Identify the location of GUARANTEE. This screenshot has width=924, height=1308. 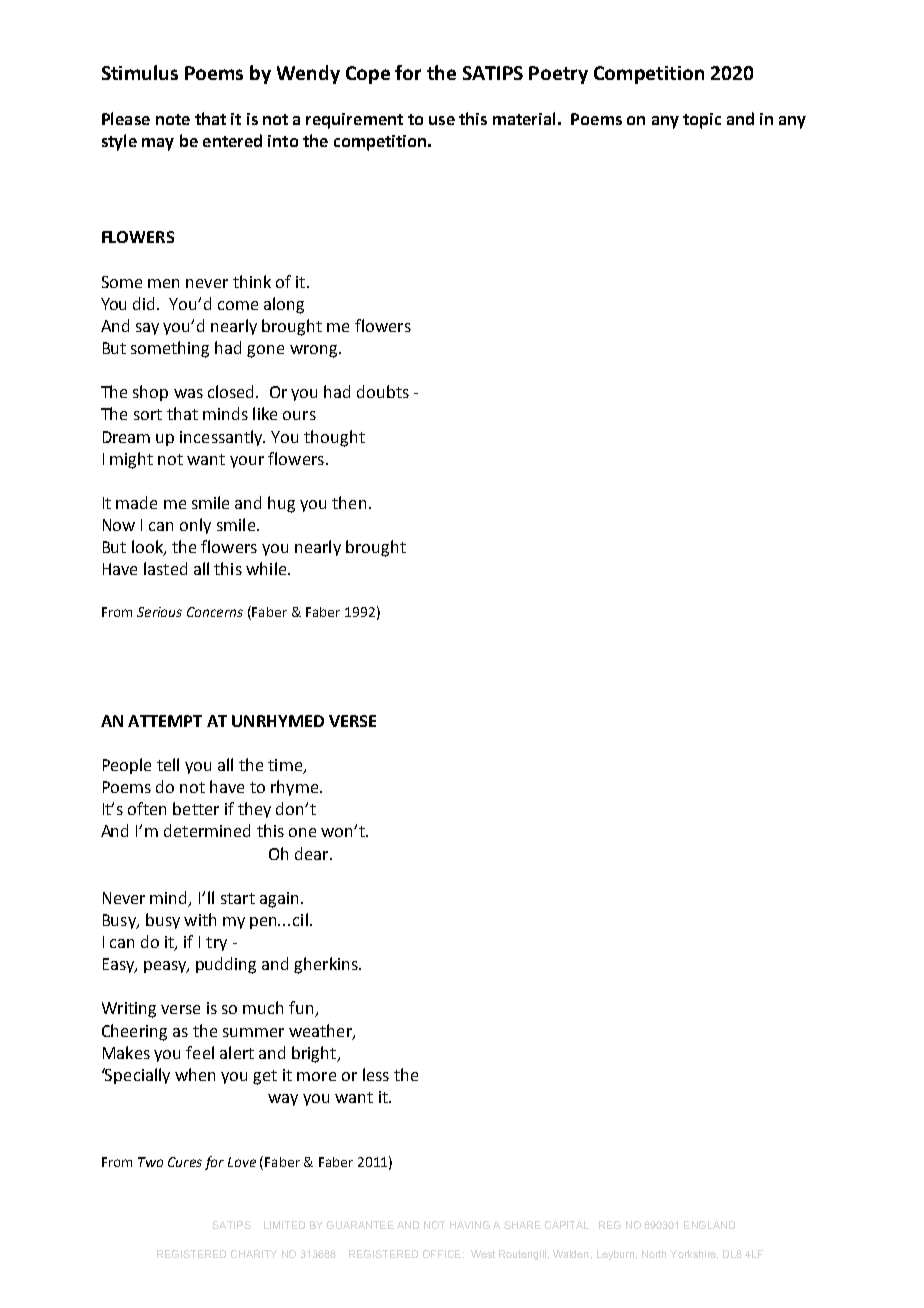
(360, 1225).
